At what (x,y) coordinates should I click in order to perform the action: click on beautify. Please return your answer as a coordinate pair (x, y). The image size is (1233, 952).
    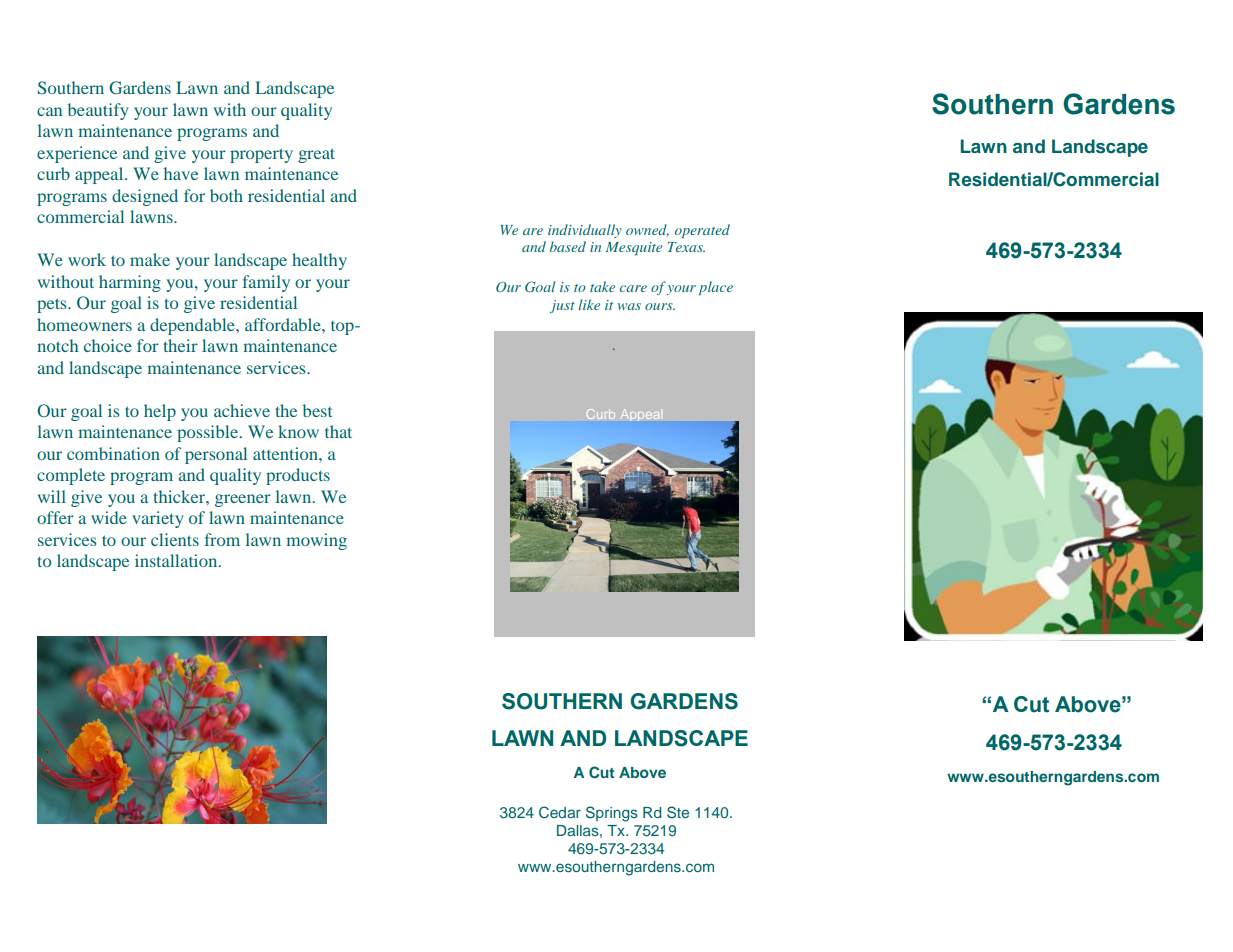
    Looking at the image, I should click on (98, 111).
